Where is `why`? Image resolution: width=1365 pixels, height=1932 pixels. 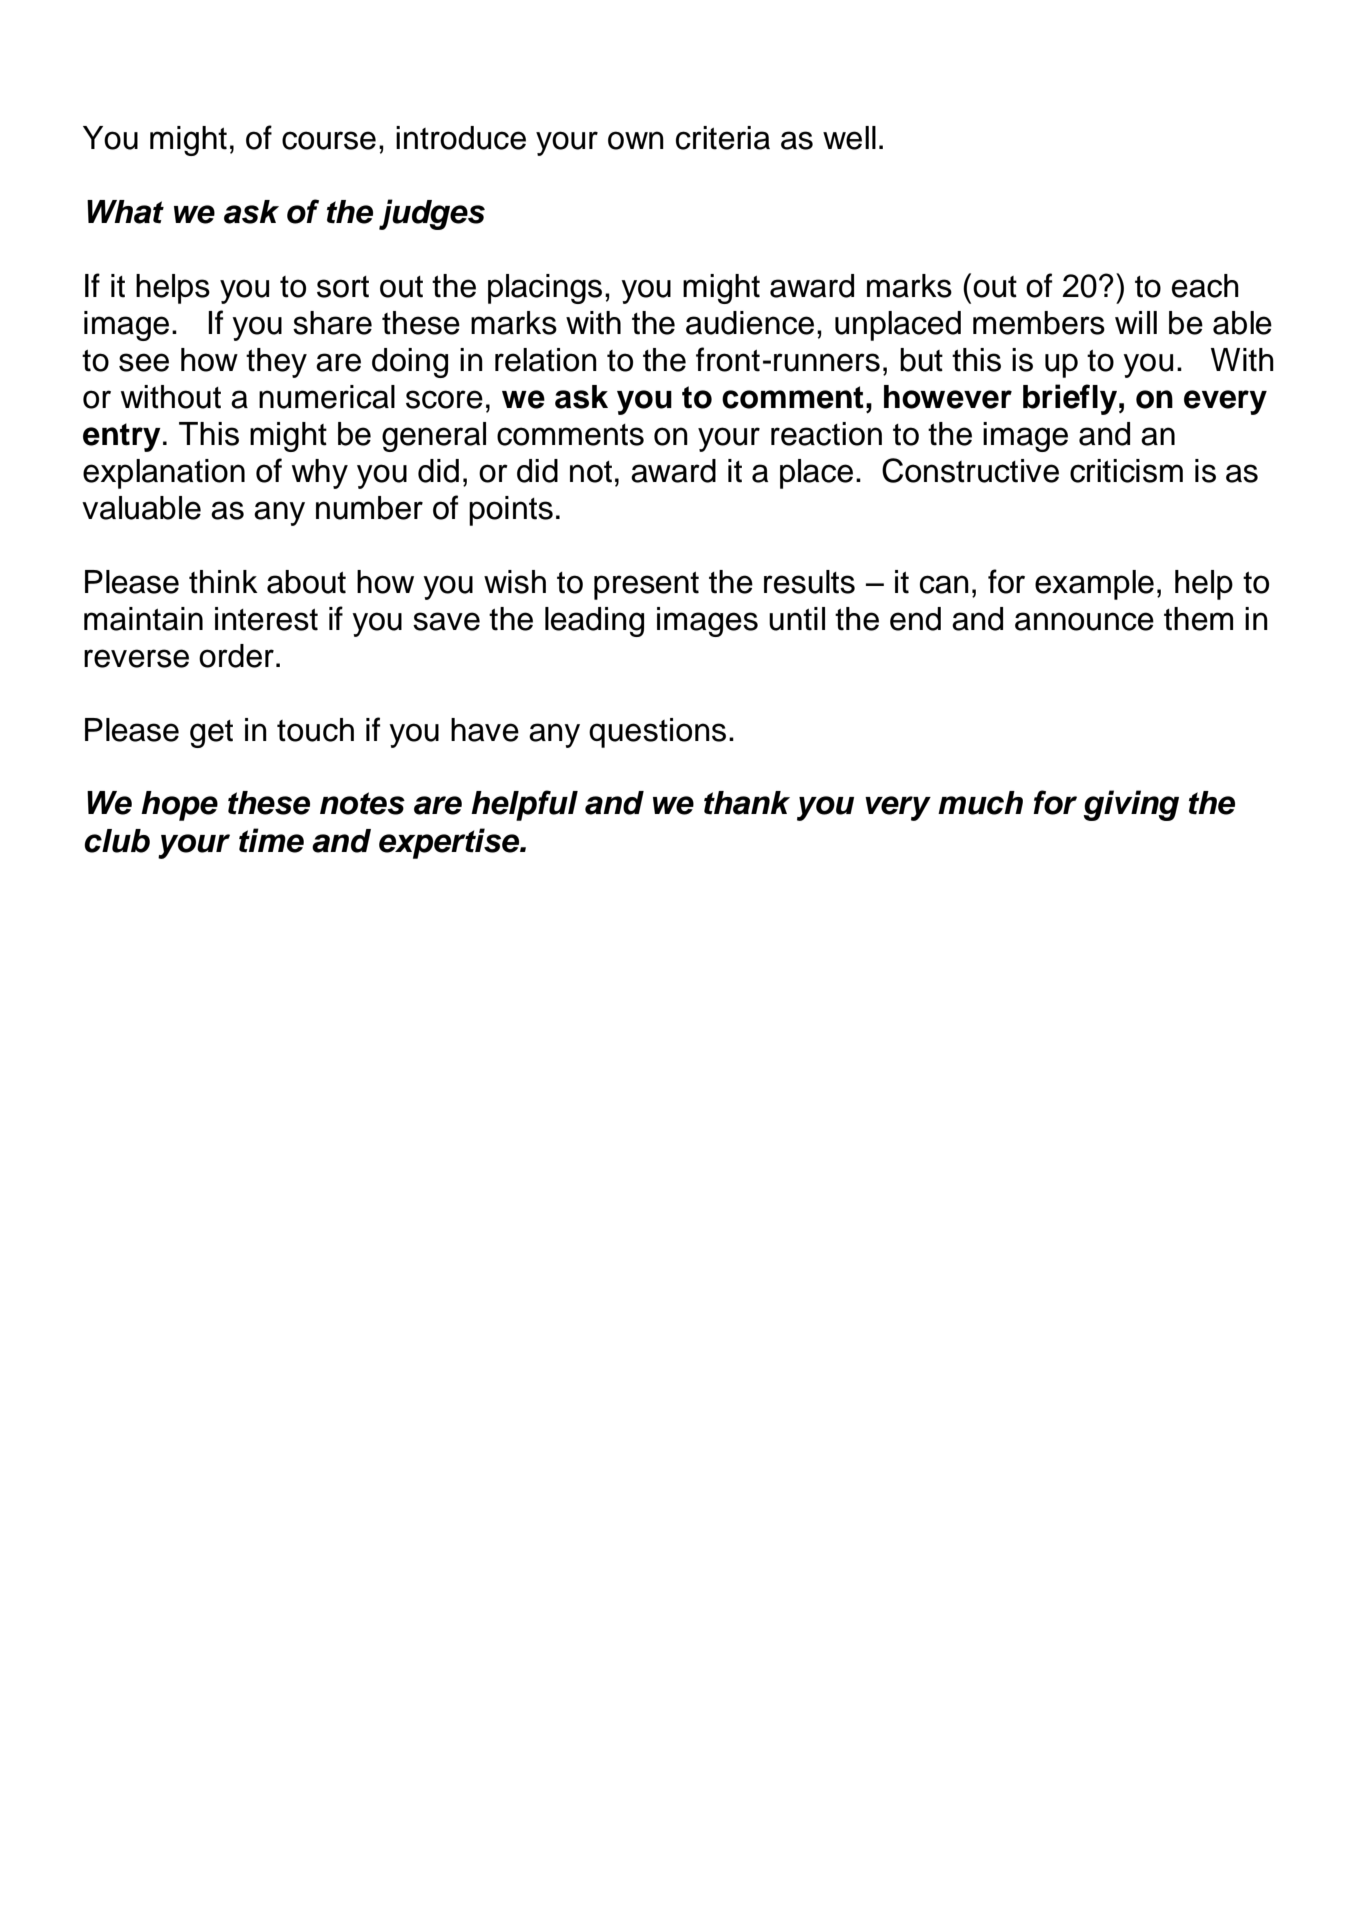
why is located at coordinates (320, 474).
